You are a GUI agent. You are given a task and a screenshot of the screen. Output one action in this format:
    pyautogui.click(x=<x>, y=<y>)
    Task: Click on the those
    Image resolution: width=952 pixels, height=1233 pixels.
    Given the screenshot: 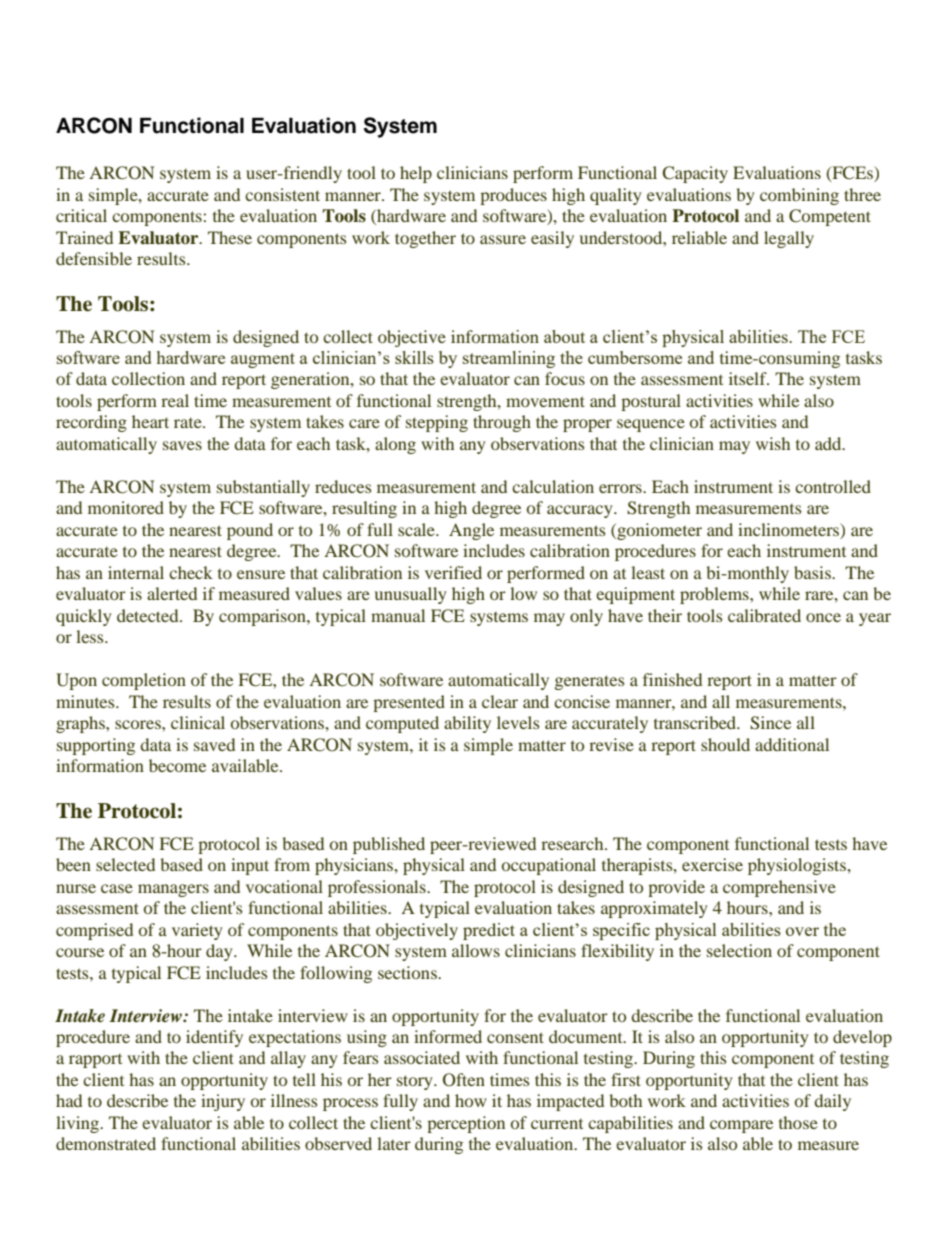 What is the action you would take?
    pyautogui.click(x=798, y=1122)
